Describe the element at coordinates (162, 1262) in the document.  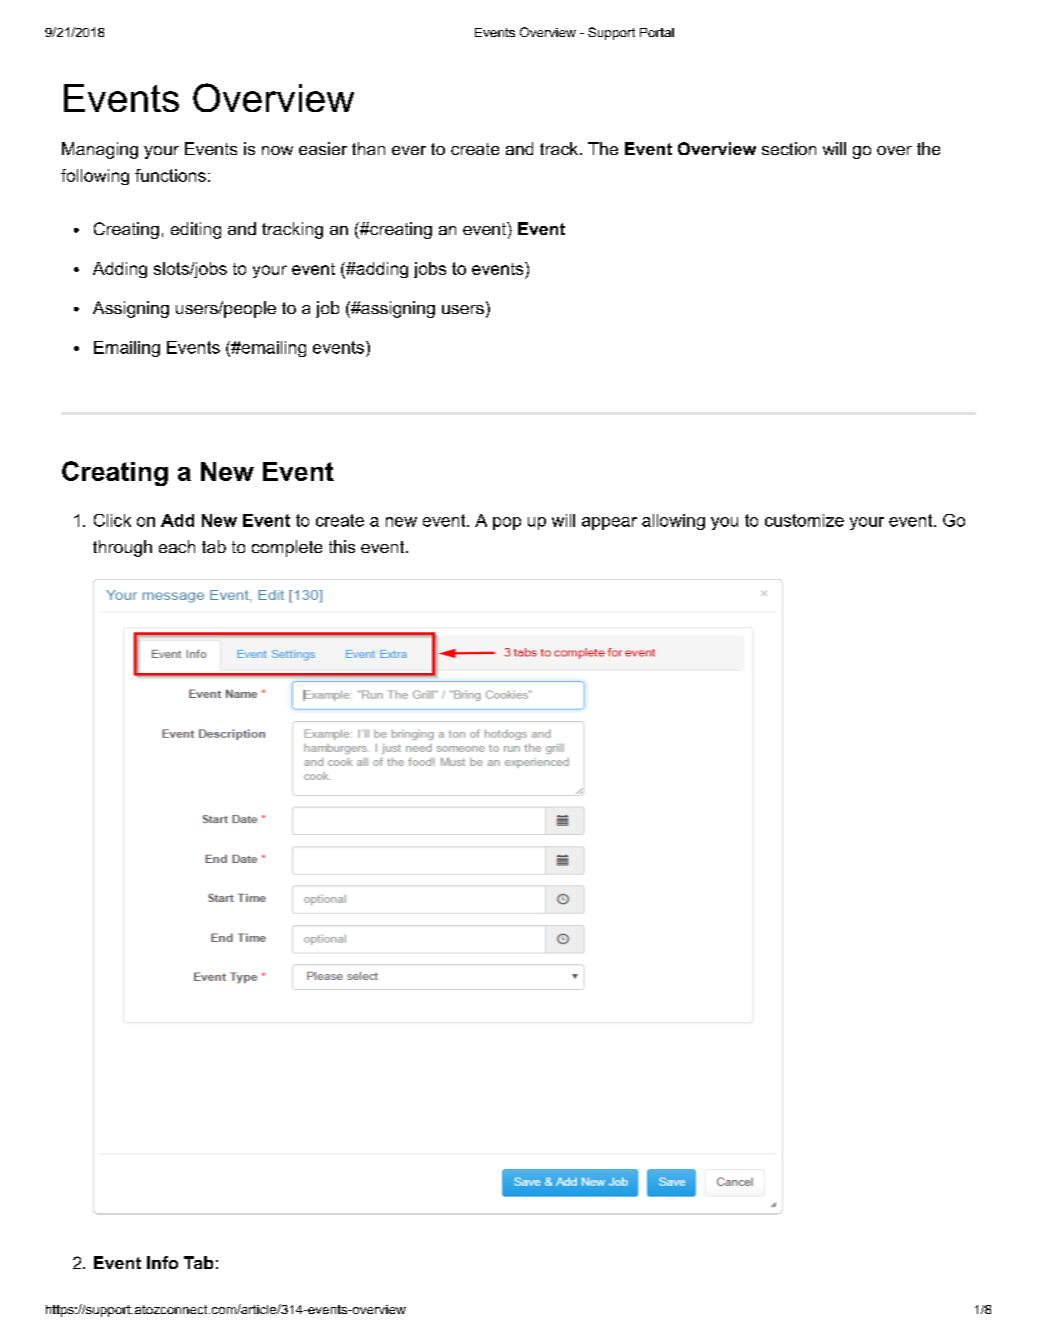
I see `Info` at that location.
